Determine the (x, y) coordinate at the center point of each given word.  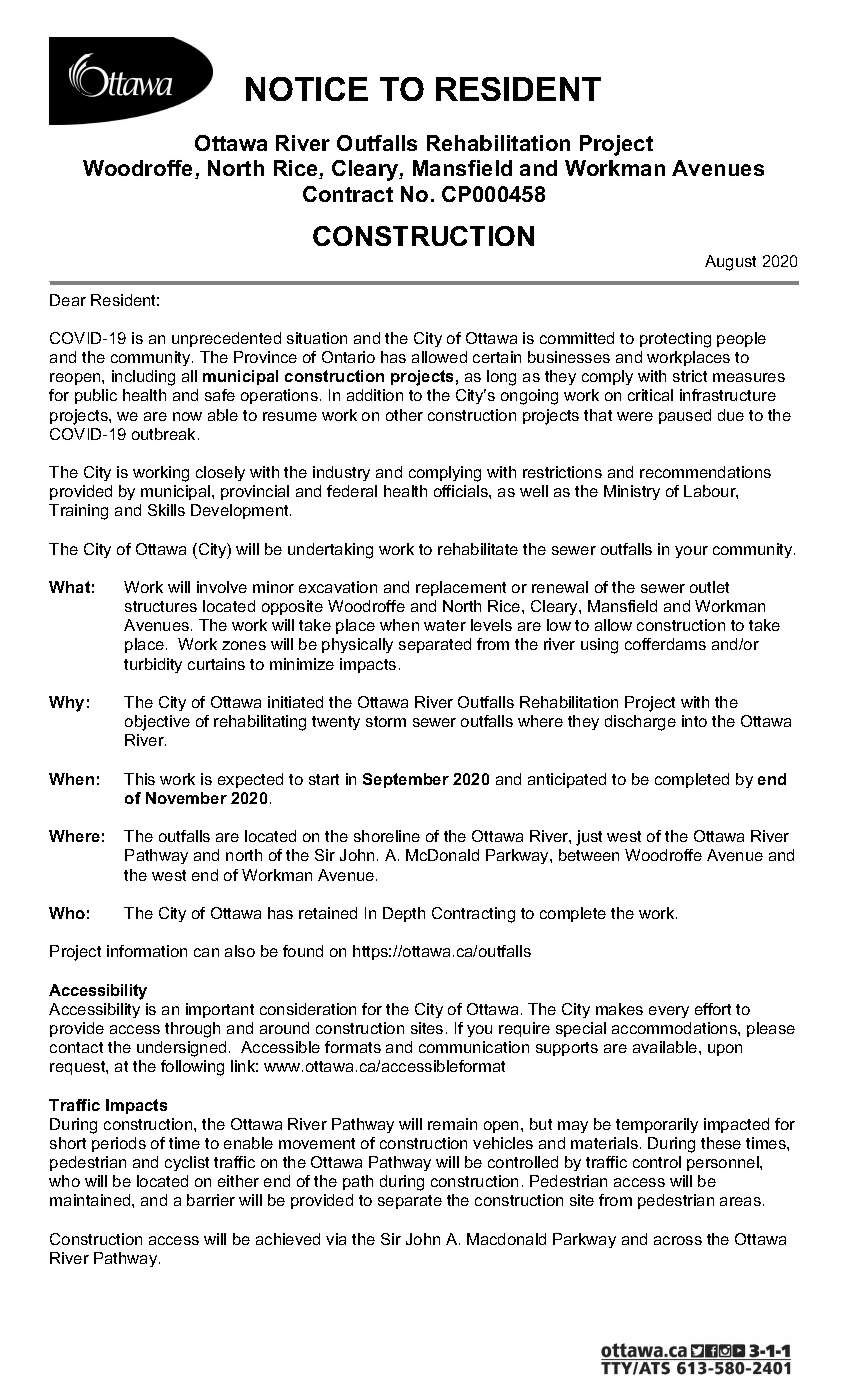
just (589, 838)
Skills (166, 510)
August (730, 263)
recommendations (705, 472)
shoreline (387, 836)
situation (317, 338)
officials (462, 491)
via (336, 1239)
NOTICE (307, 89)
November (186, 798)
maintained (91, 1200)
